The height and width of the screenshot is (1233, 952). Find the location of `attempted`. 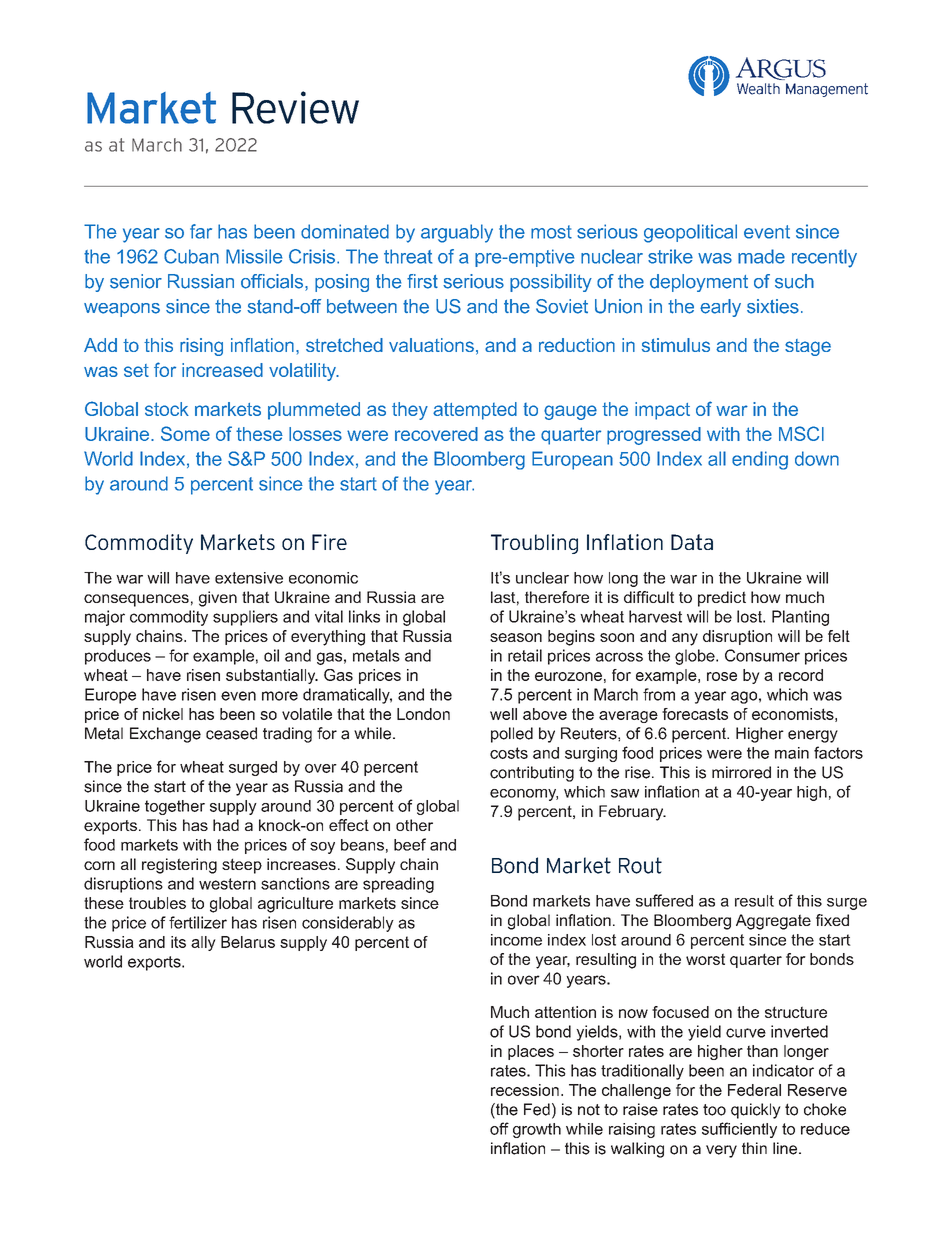

attempted is located at coordinates (475, 411).
